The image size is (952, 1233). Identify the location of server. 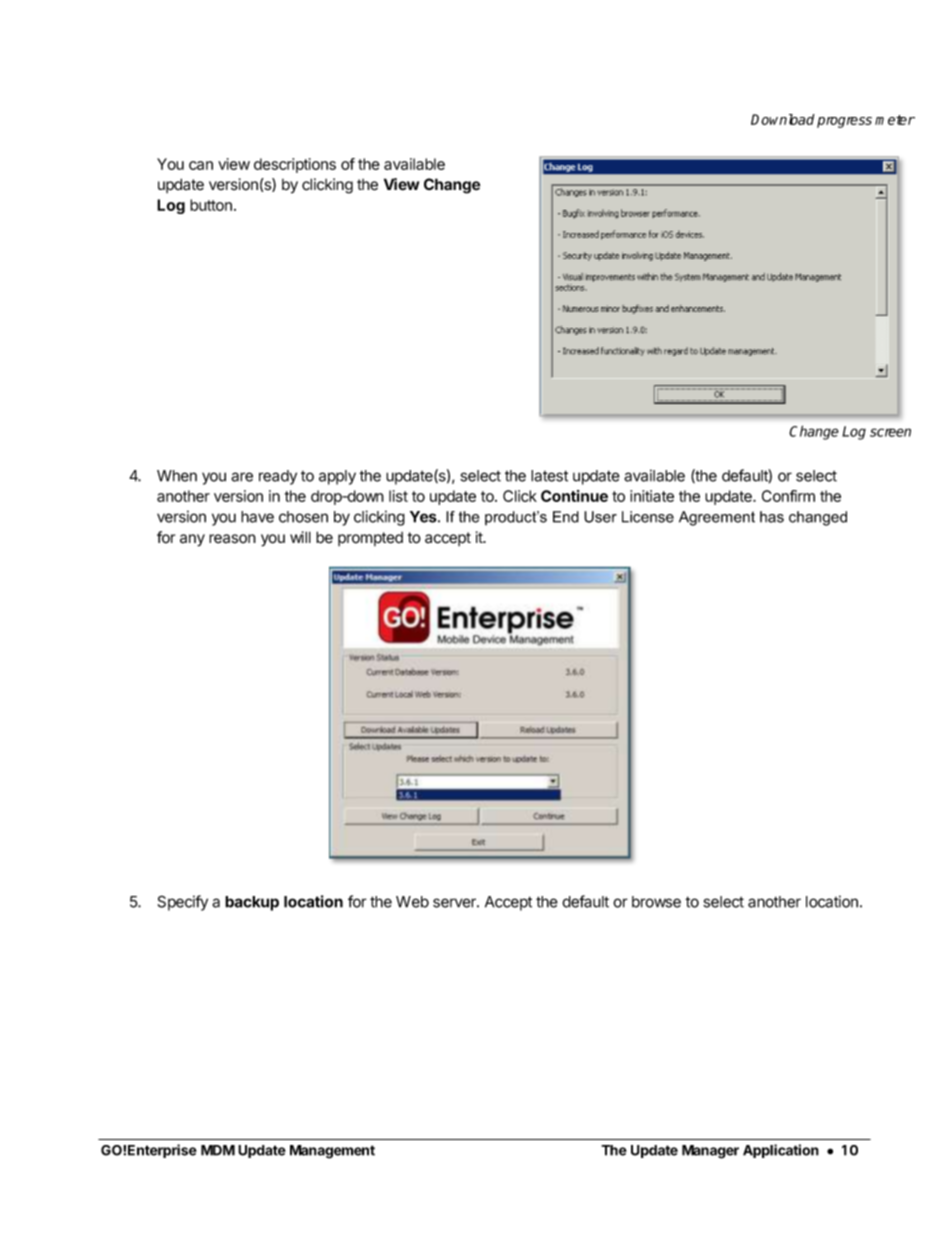
(455, 903).
